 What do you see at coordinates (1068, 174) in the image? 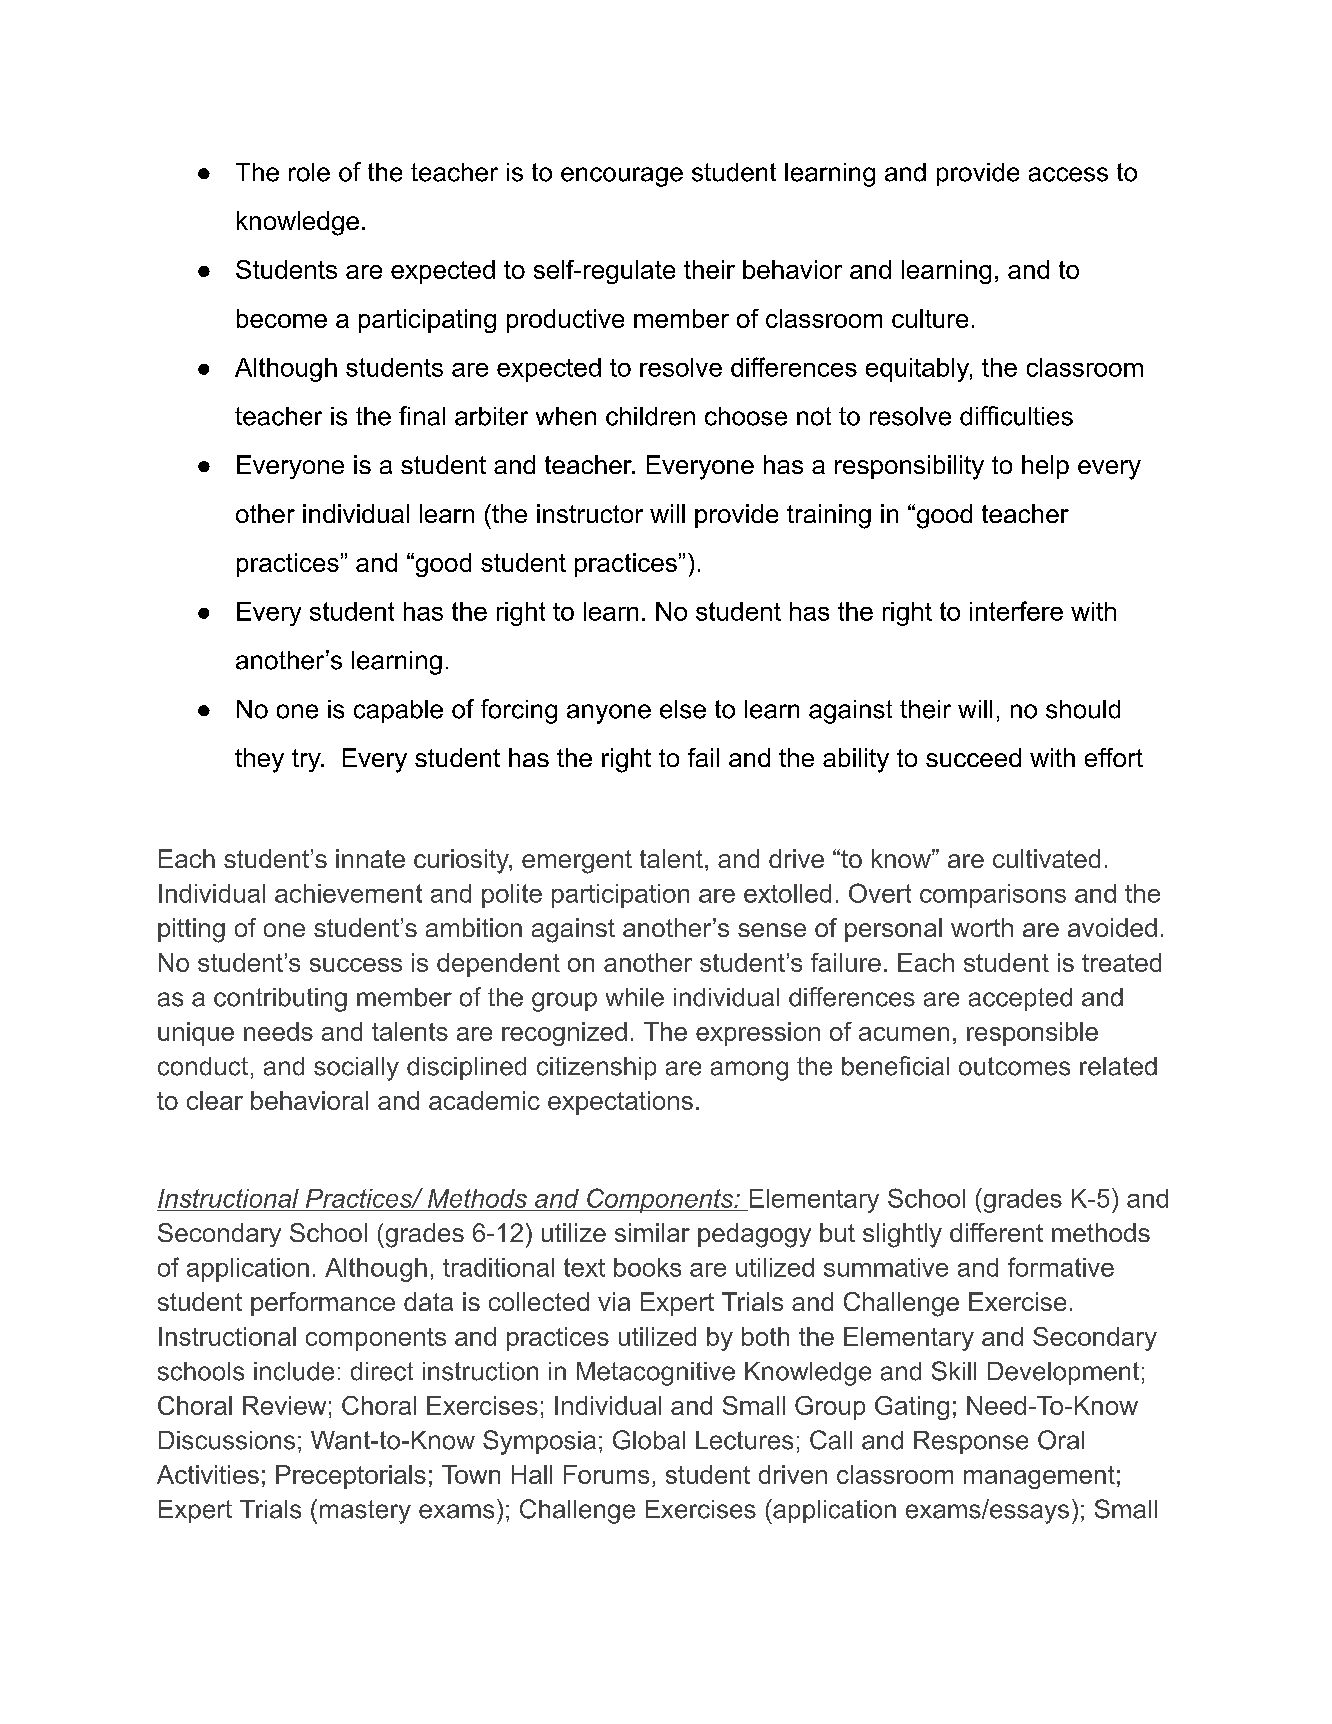
I see `access` at bounding box center [1068, 174].
